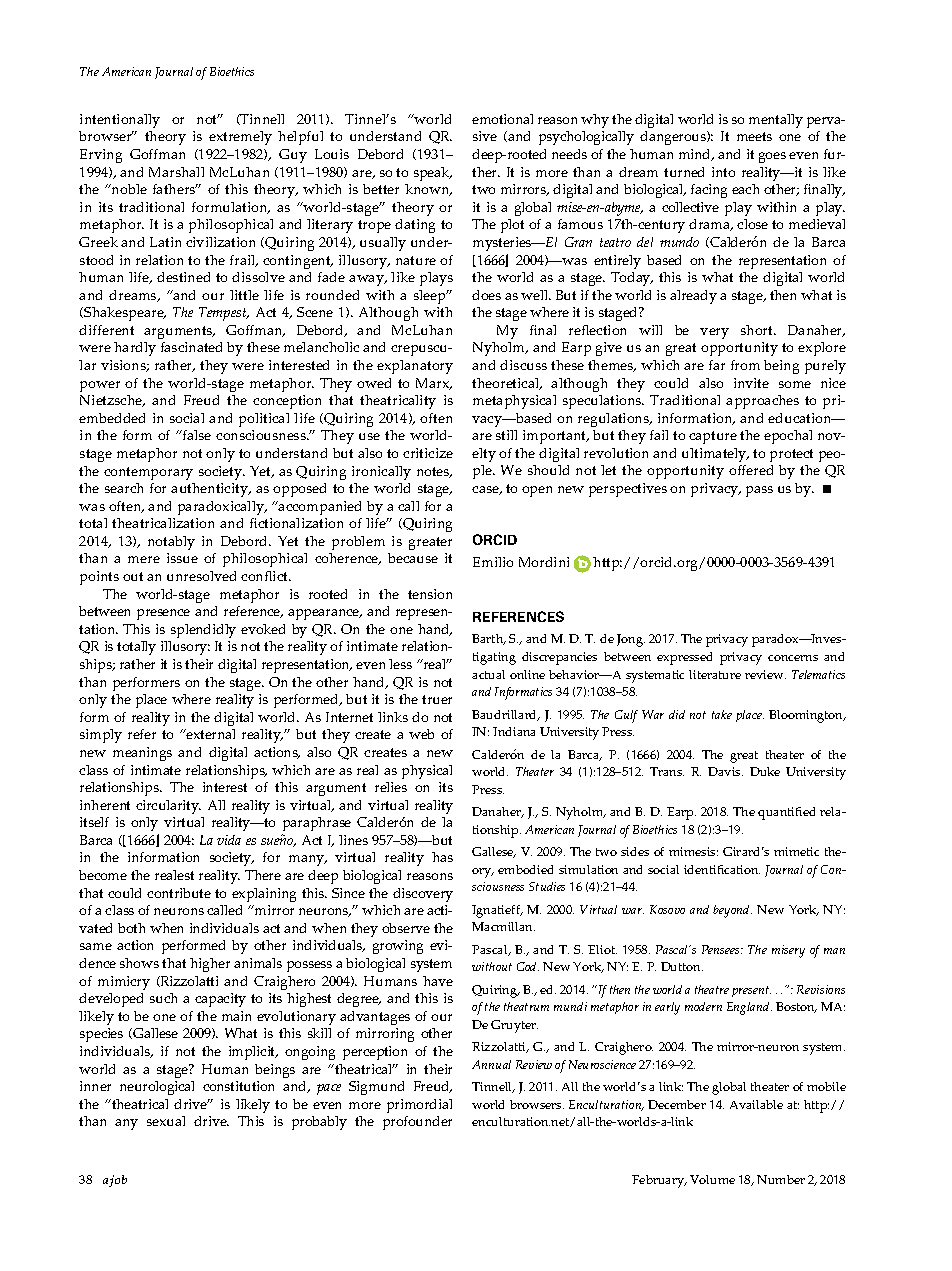 This screenshot has height=1271, width=952. What do you see at coordinates (715, 674) in the screenshot?
I see `literature` at bounding box center [715, 674].
